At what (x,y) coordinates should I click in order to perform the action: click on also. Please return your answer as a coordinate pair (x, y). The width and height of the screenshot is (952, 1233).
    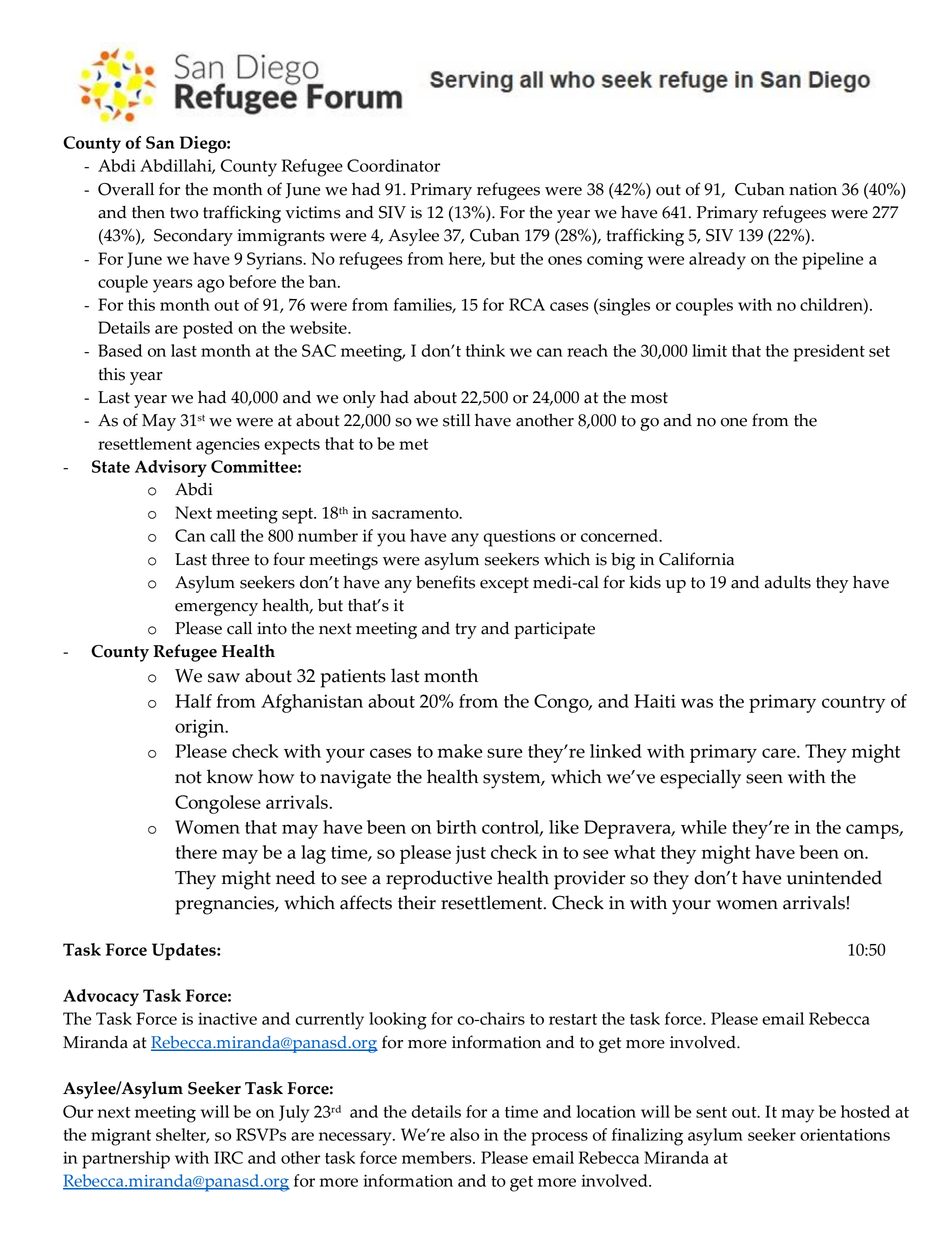
    Looking at the image, I should click on (464, 1134).
